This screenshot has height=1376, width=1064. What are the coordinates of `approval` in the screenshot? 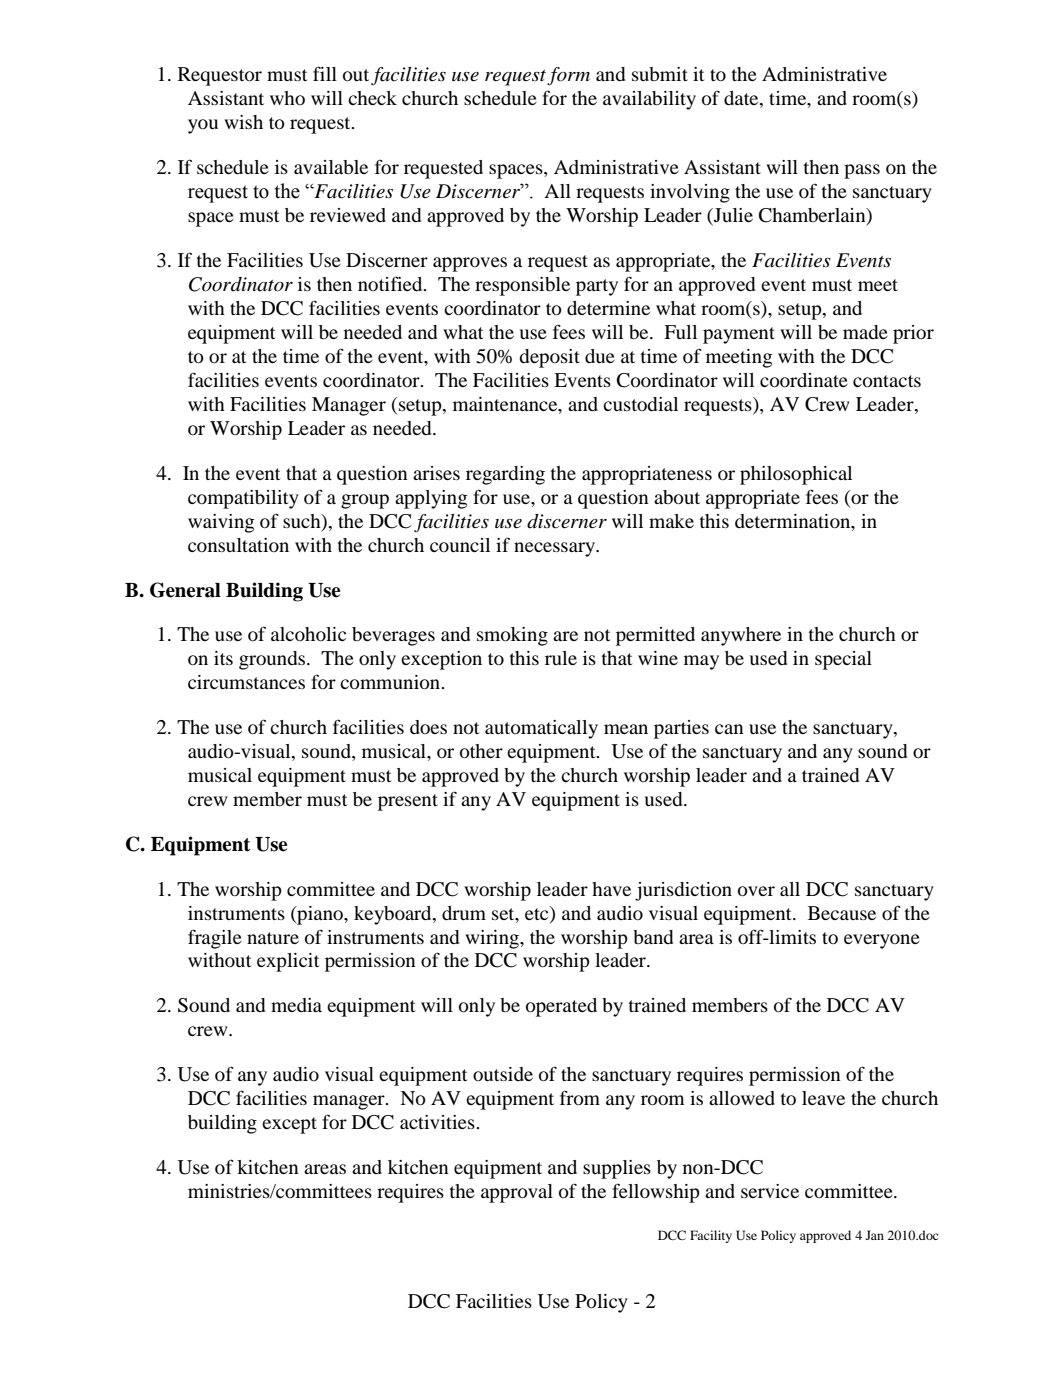 It's located at (517, 1193).
